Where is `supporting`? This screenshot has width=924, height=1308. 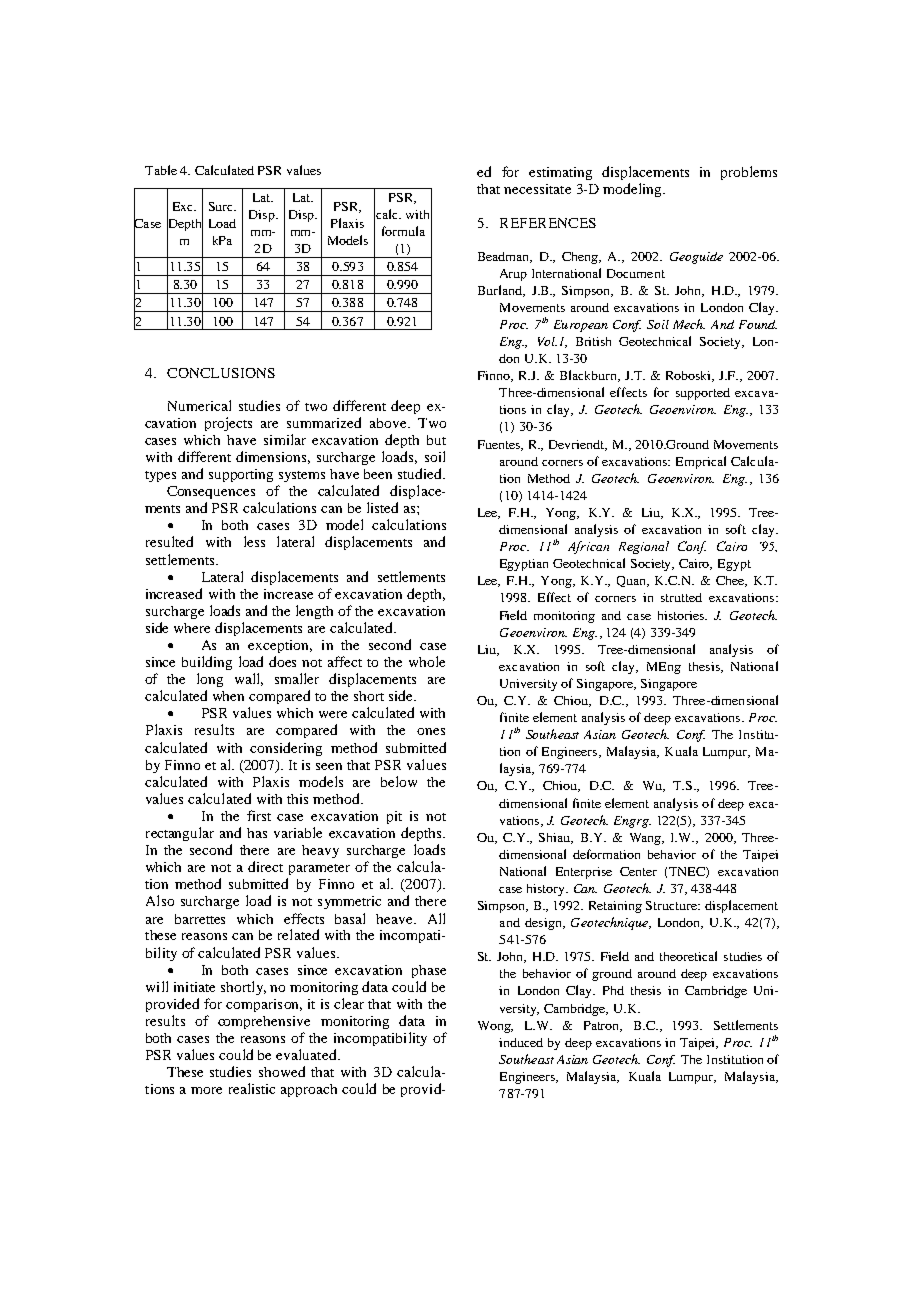
supporting is located at coordinates (241, 475).
